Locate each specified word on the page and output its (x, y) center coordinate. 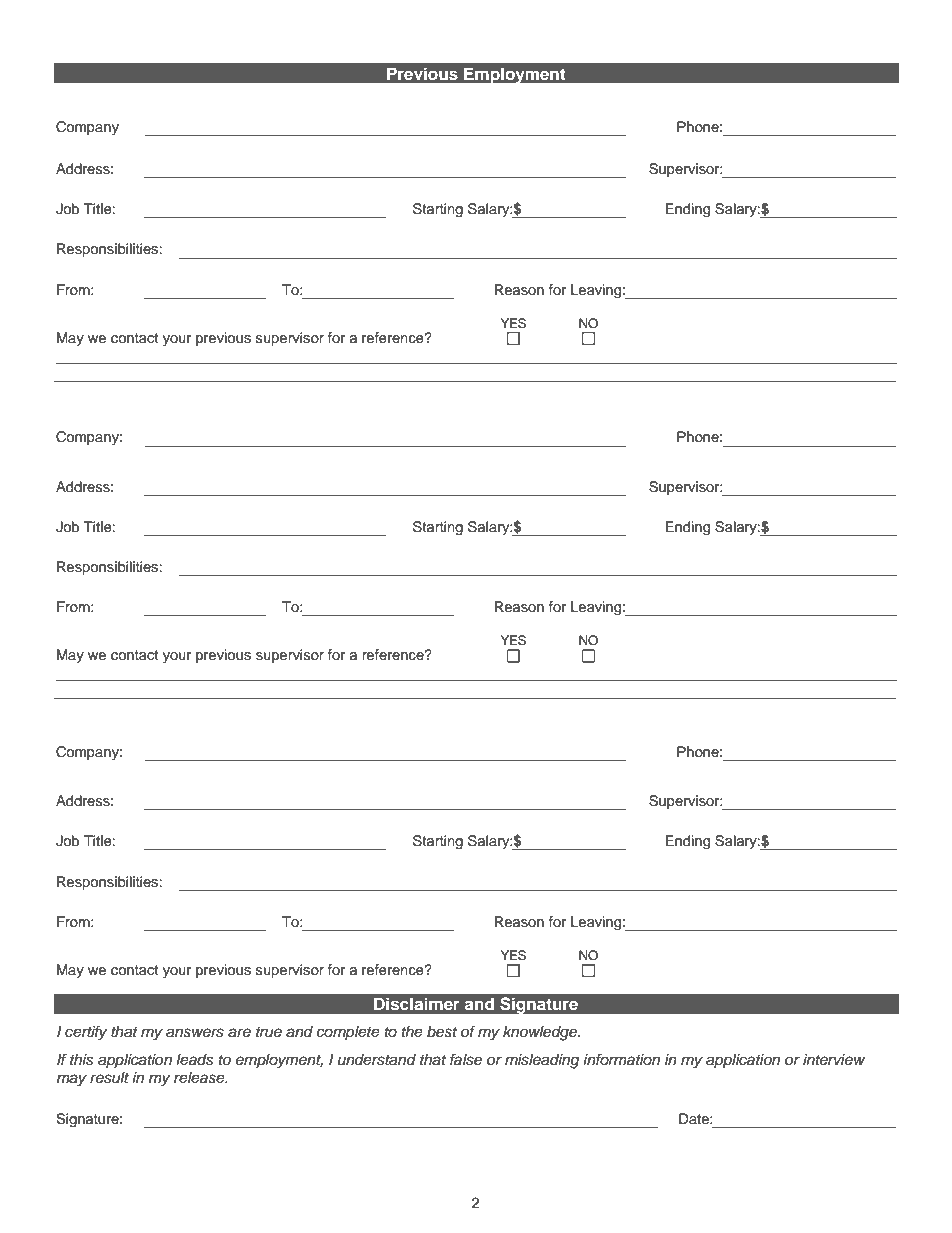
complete (348, 1033)
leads (195, 1060)
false (466, 1059)
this (82, 1060)
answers (195, 1033)
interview (834, 1059)
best (442, 1032)
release (200, 1078)
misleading (542, 1061)
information (621, 1059)
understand (377, 1060)
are (239, 1033)
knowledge (541, 1033)
